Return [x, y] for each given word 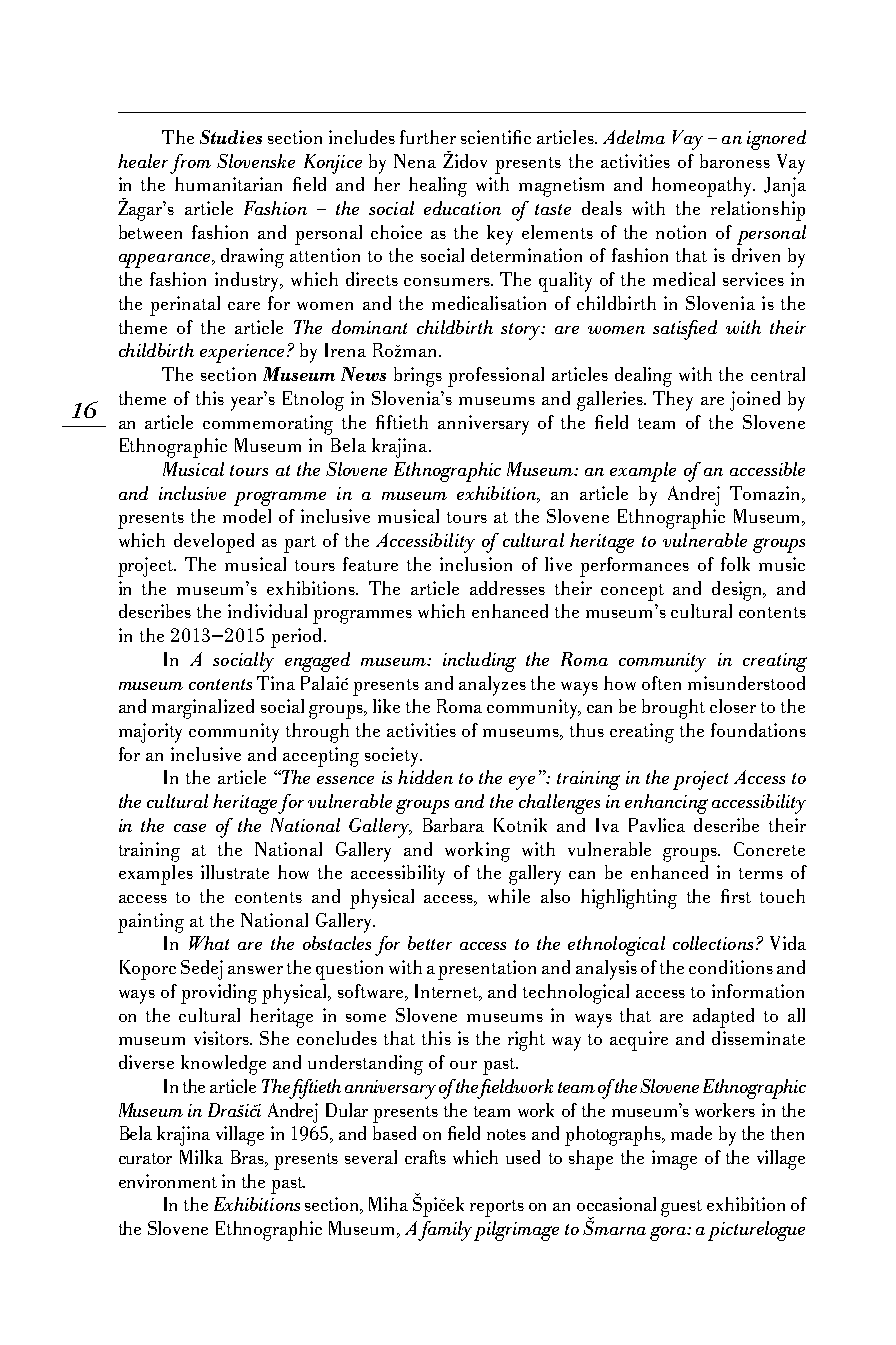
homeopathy [703, 187]
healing [438, 187]
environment [168, 1181]
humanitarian [228, 184]
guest [681, 1208]
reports [497, 1208]
